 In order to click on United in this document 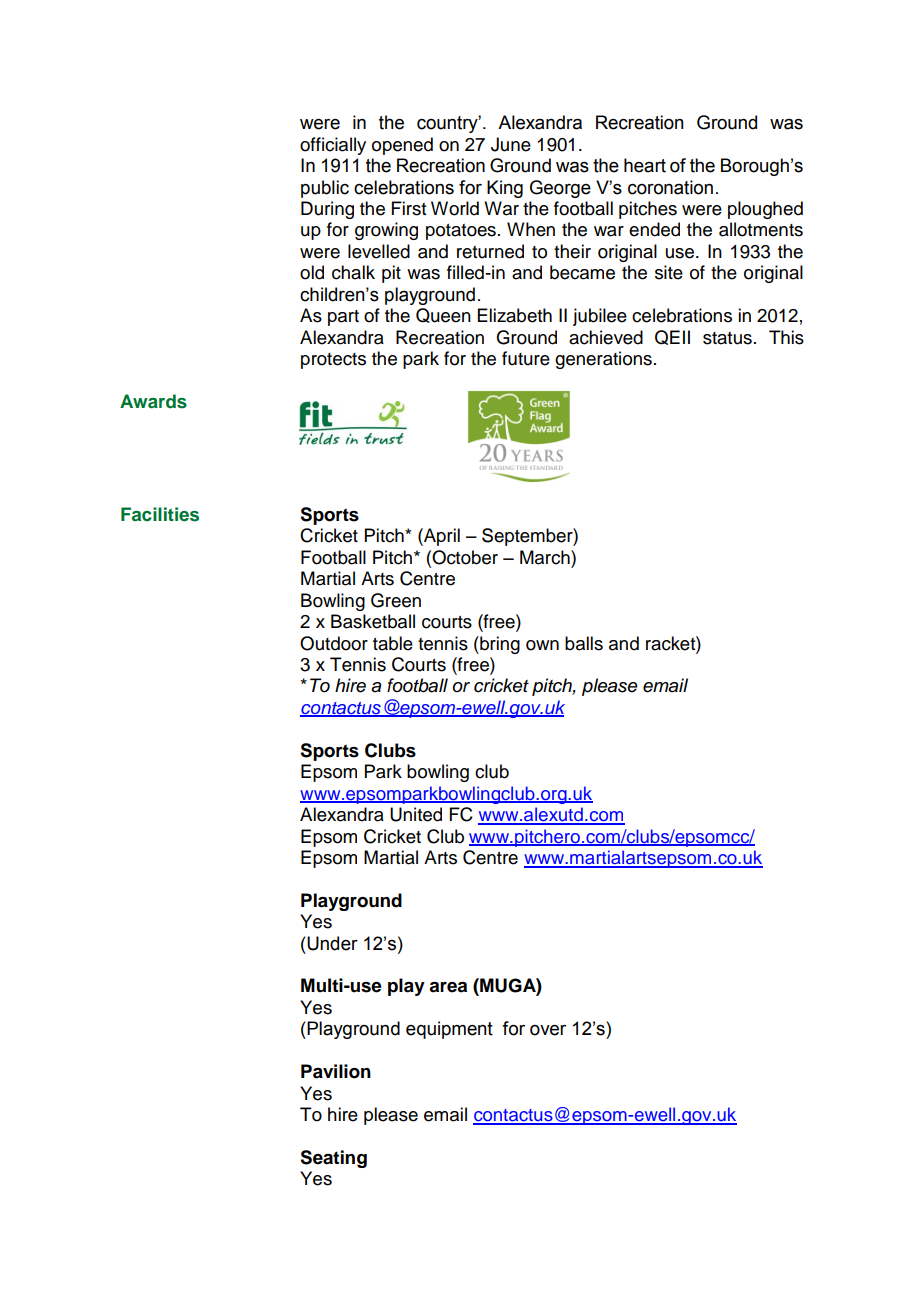, I will do `click(416, 814)`.
